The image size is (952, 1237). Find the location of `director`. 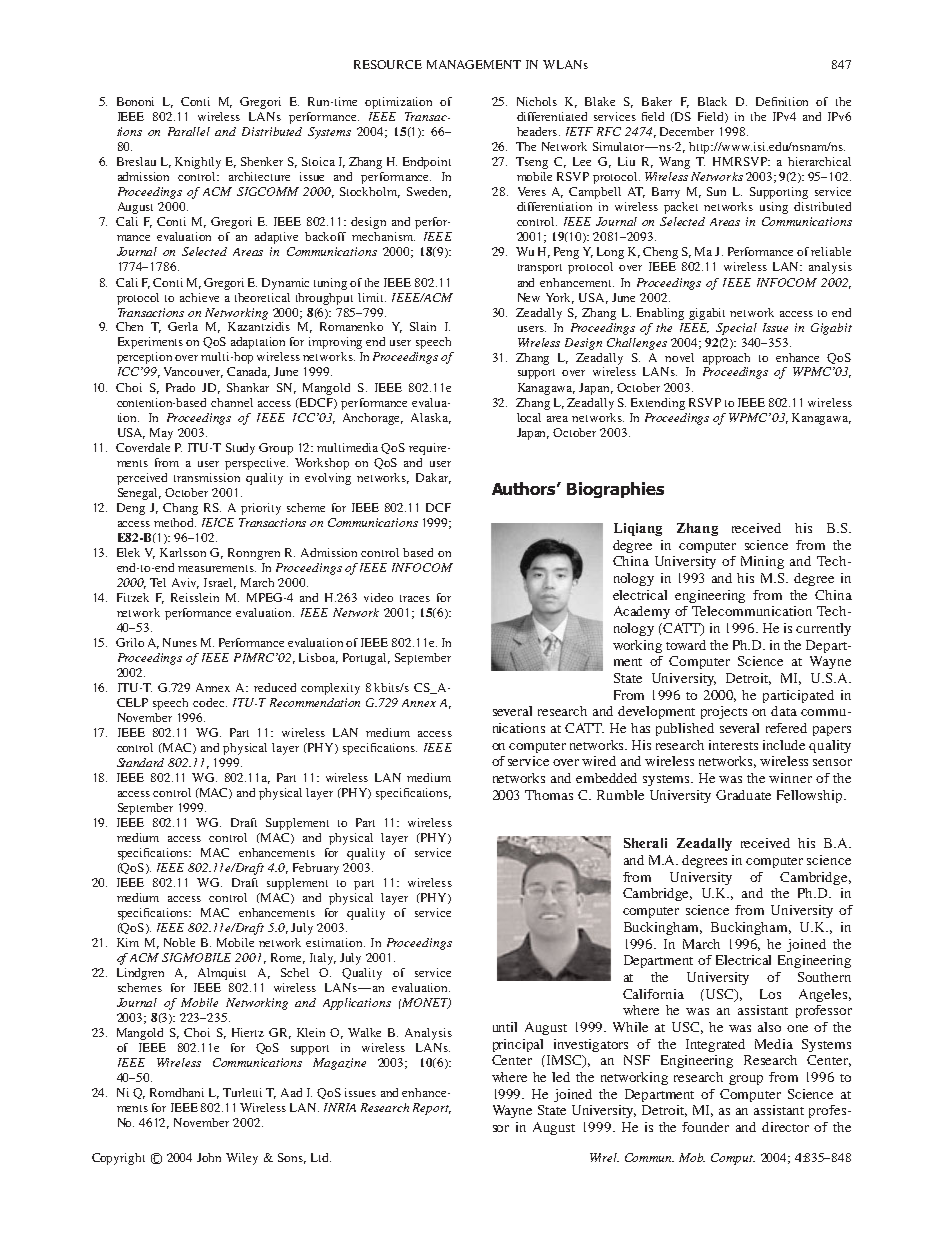

director is located at coordinates (785, 1127).
